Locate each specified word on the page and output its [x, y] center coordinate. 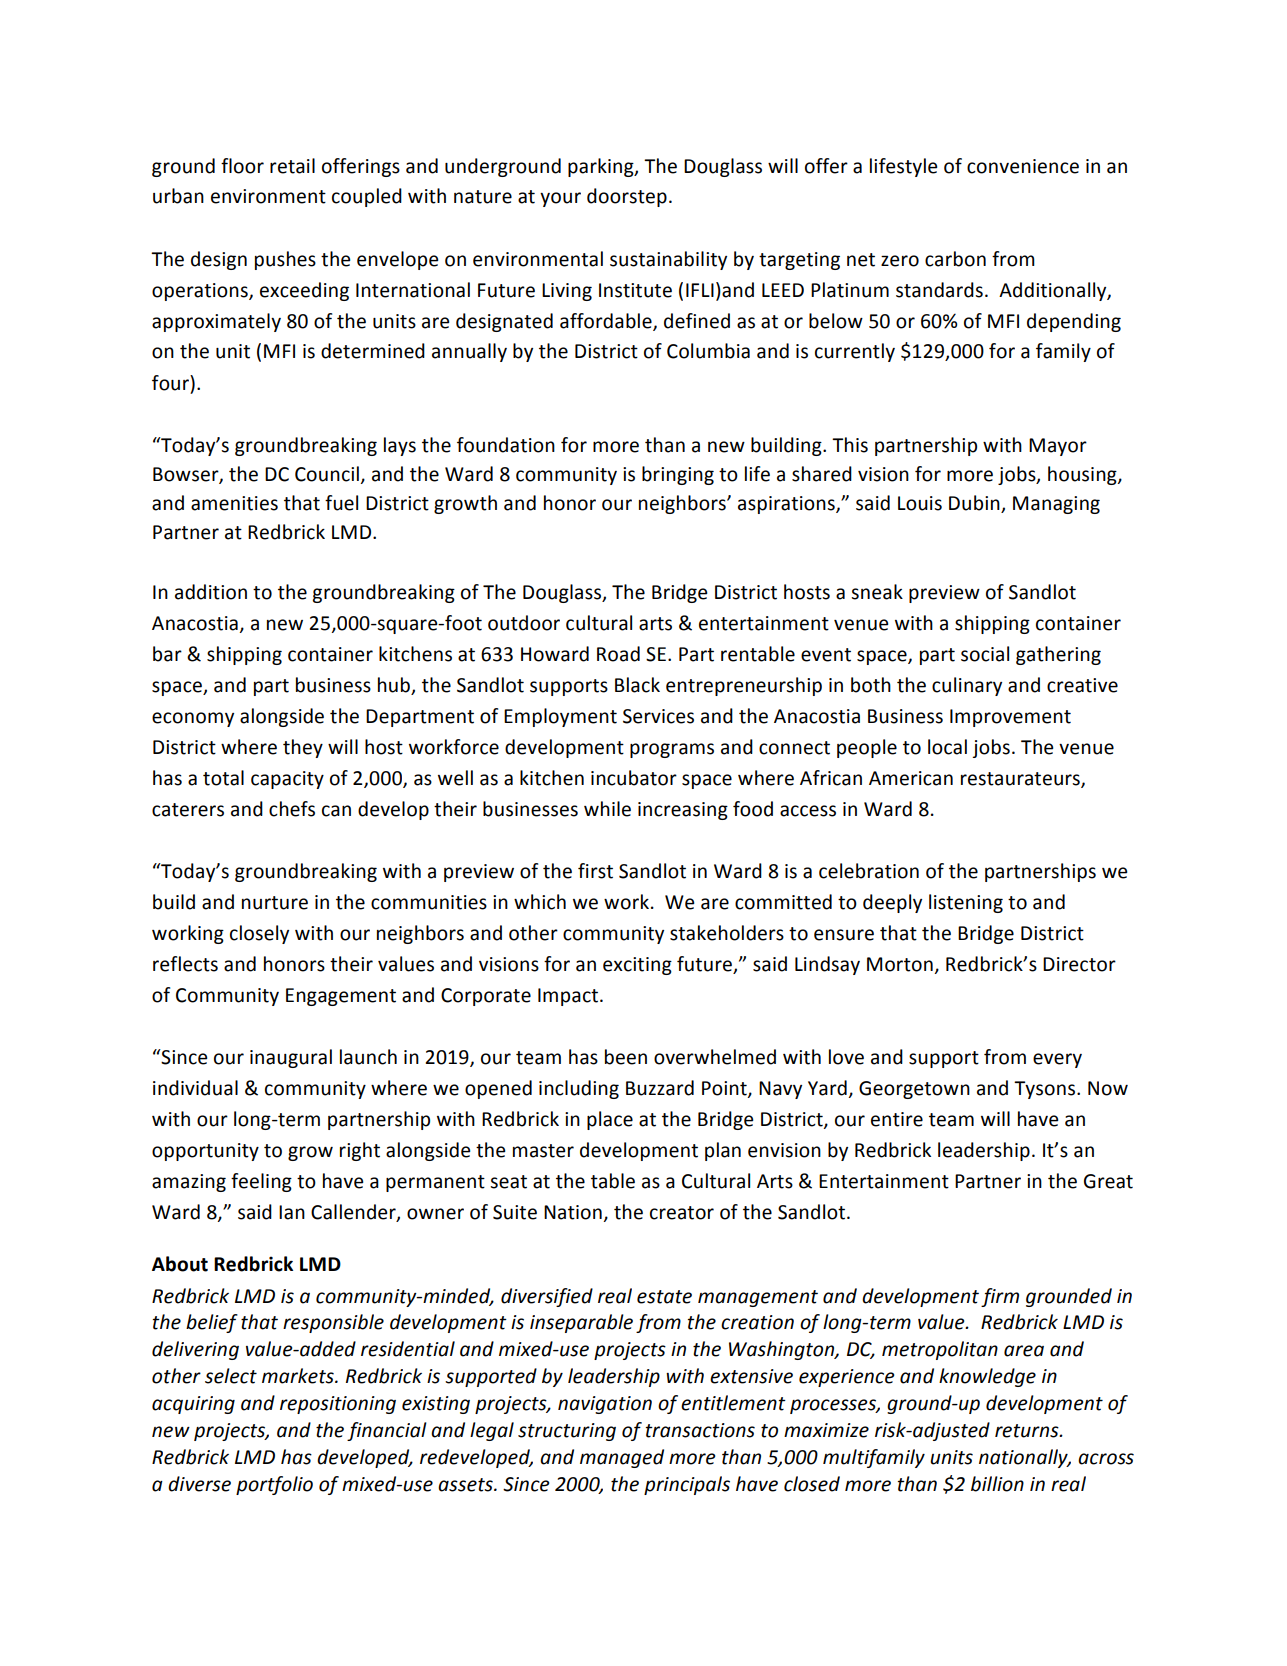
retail [292, 166]
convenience [1023, 166]
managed [622, 1458]
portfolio [274, 1485]
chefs [292, 809]
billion [997, 1484]
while [607, 809]
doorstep [627, 197]
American [911, 778]
